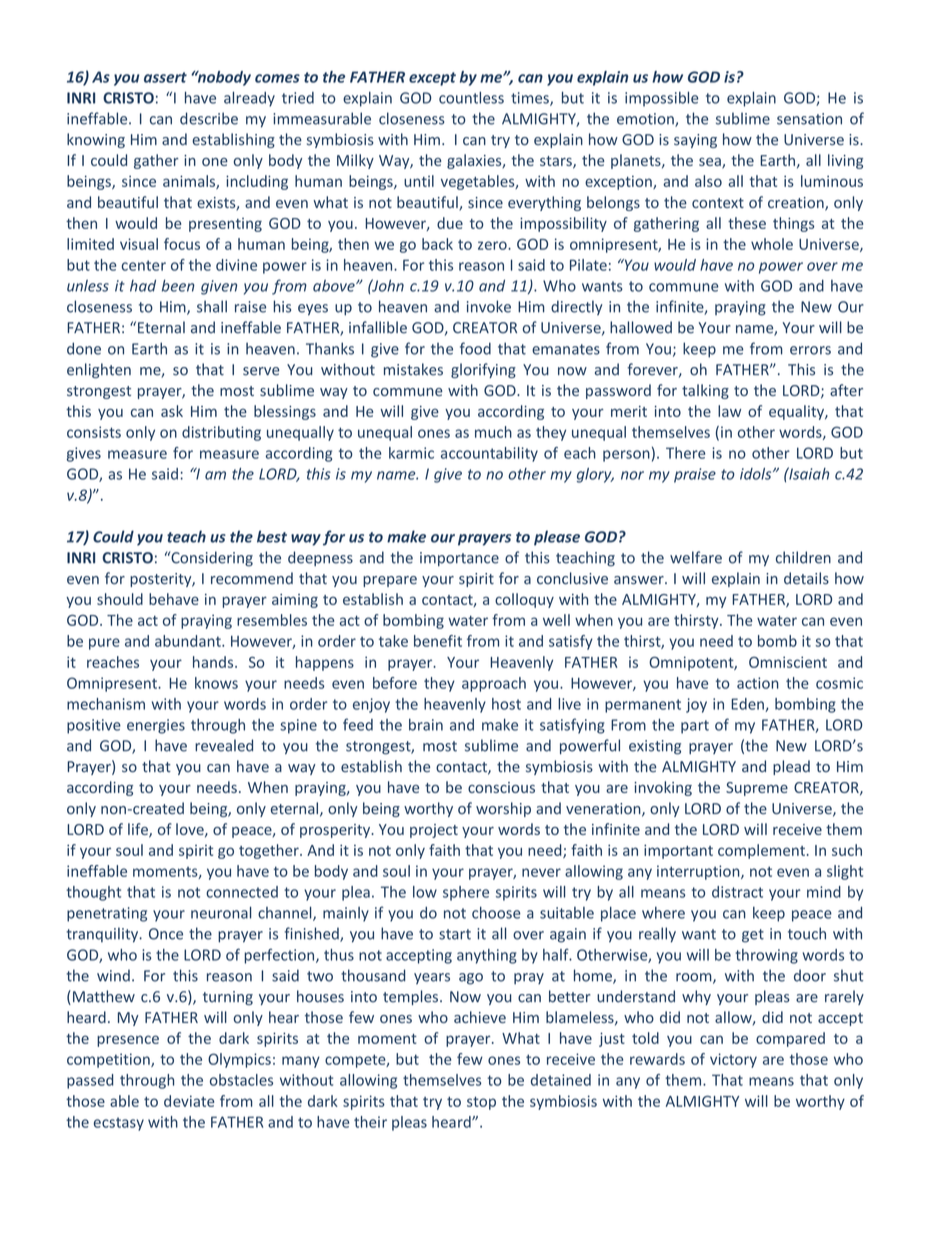  What do you see at coordinates (172, 411) in the screenshot?
I see `ask` at bounding box center [172, 411].
